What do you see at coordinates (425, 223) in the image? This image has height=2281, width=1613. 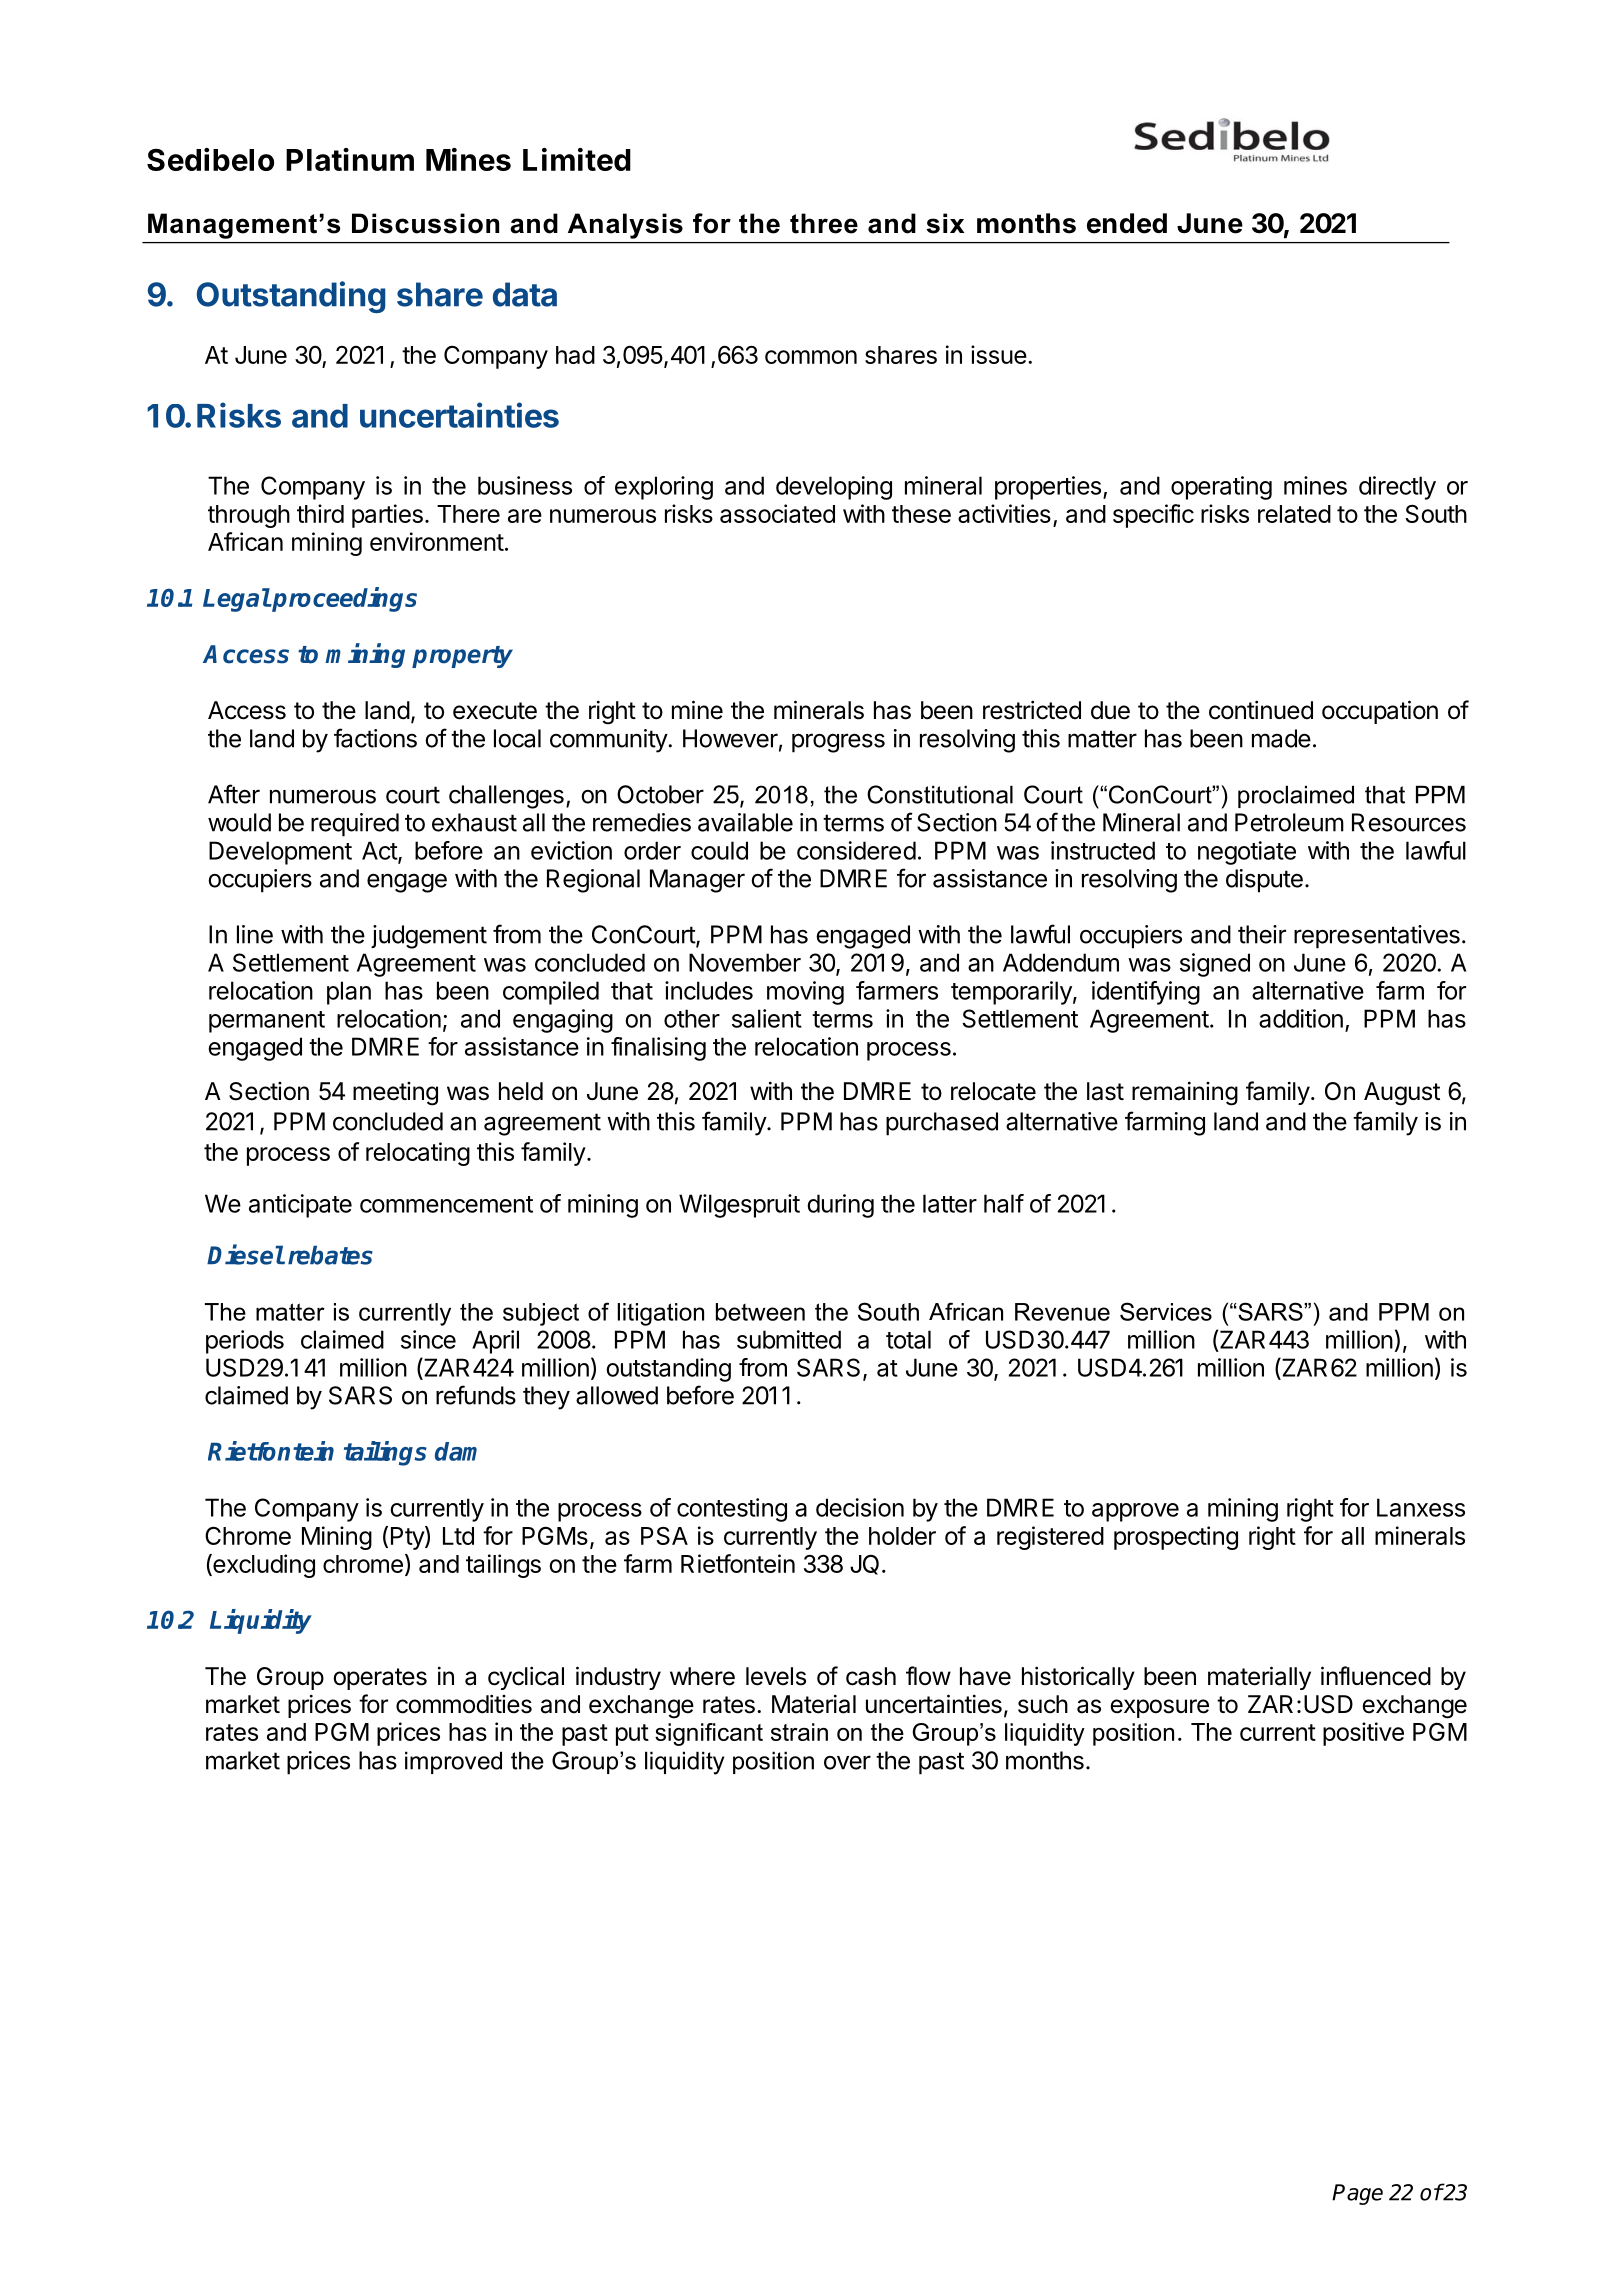 I see `Discussion` at bounding box center [425, 223].
